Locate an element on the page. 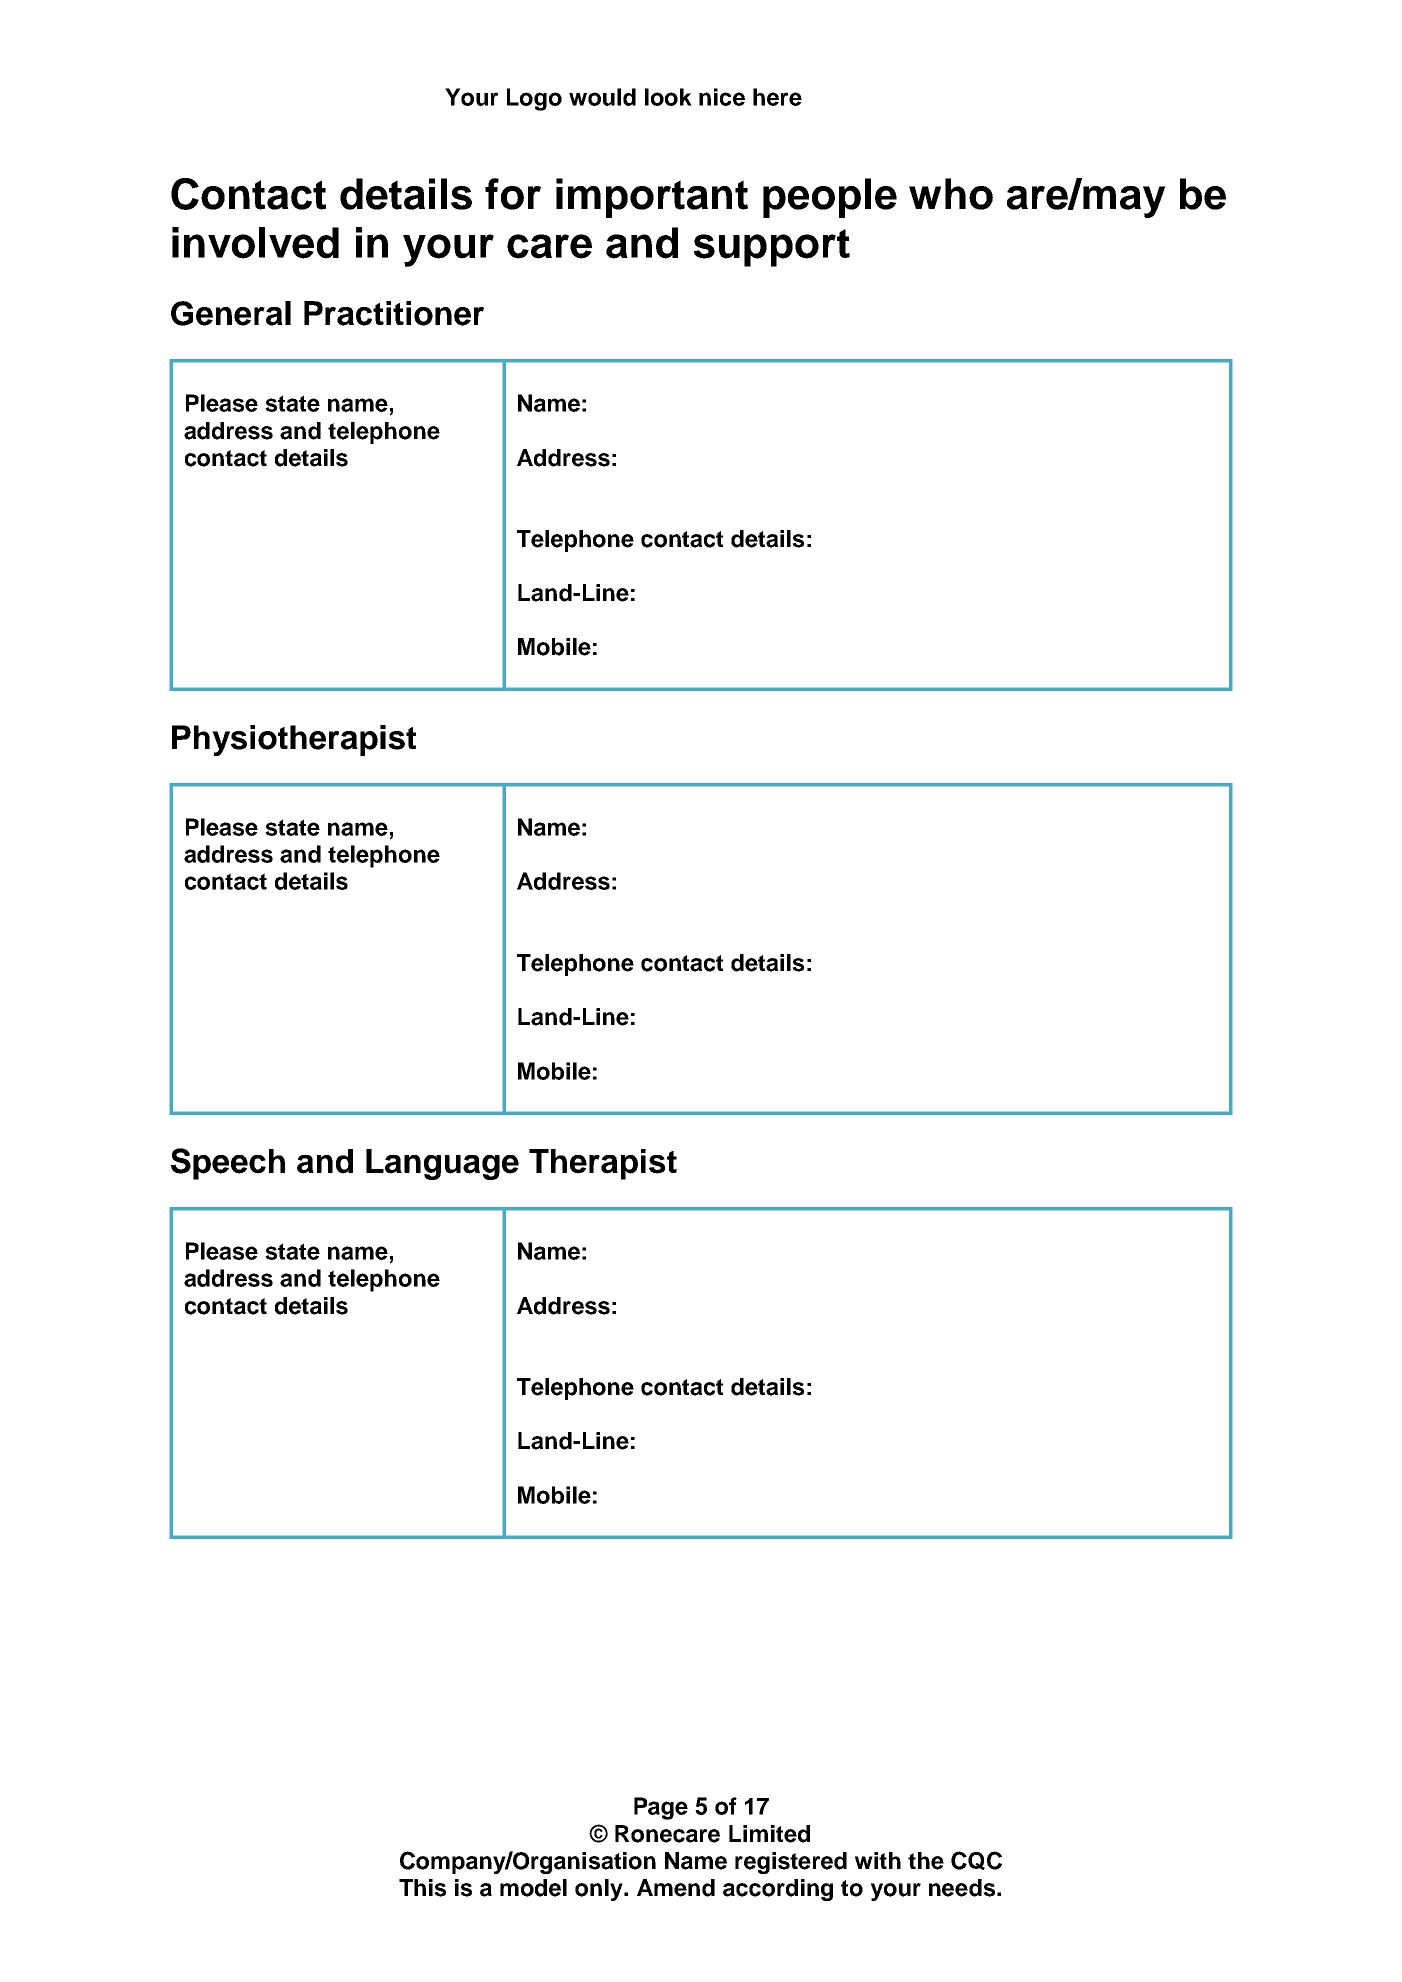 This page has height=1982, width=1402. This is located at coordinates (422, 1888).
